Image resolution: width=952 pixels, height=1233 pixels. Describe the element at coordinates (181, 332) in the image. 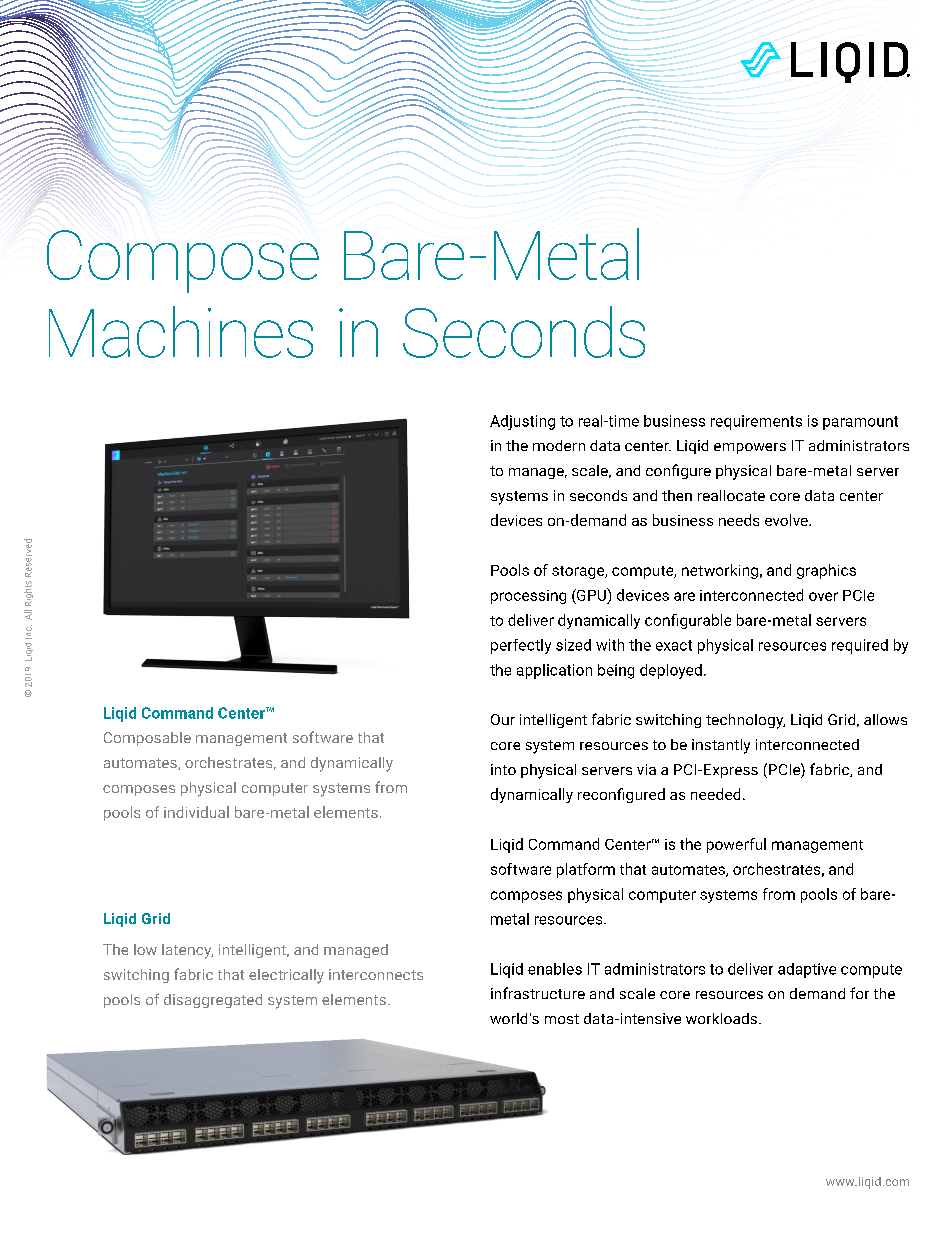

I see `Machines` at that location.
